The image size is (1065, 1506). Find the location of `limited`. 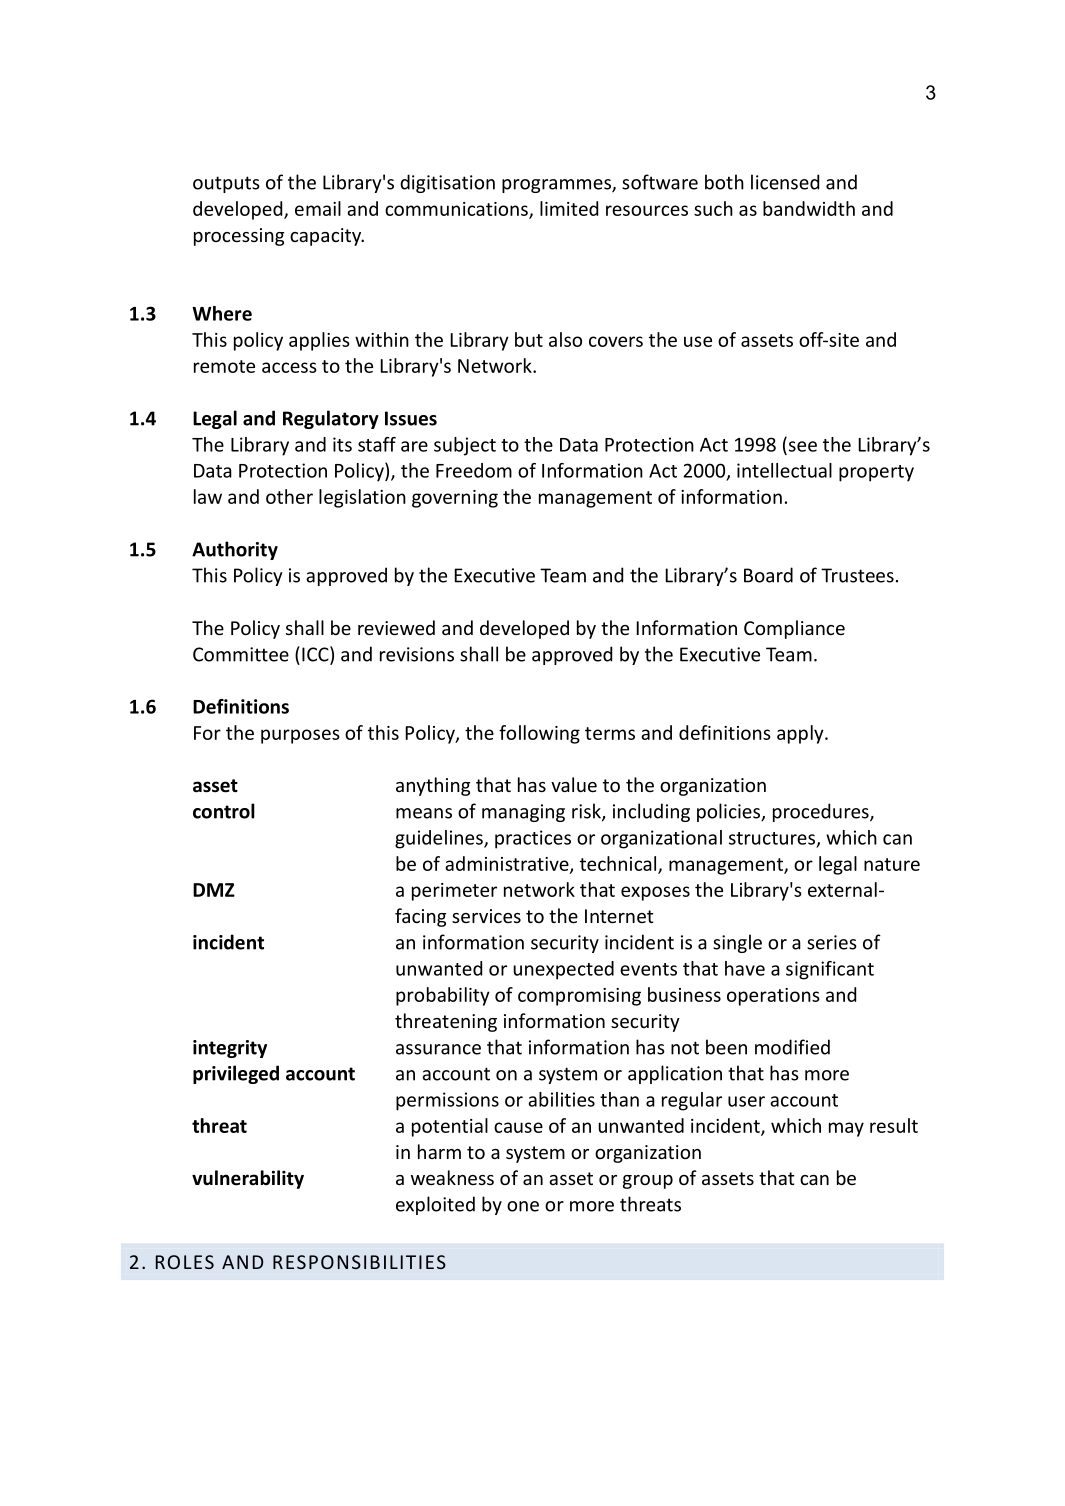

limited is located at coordinates (569, 208).
